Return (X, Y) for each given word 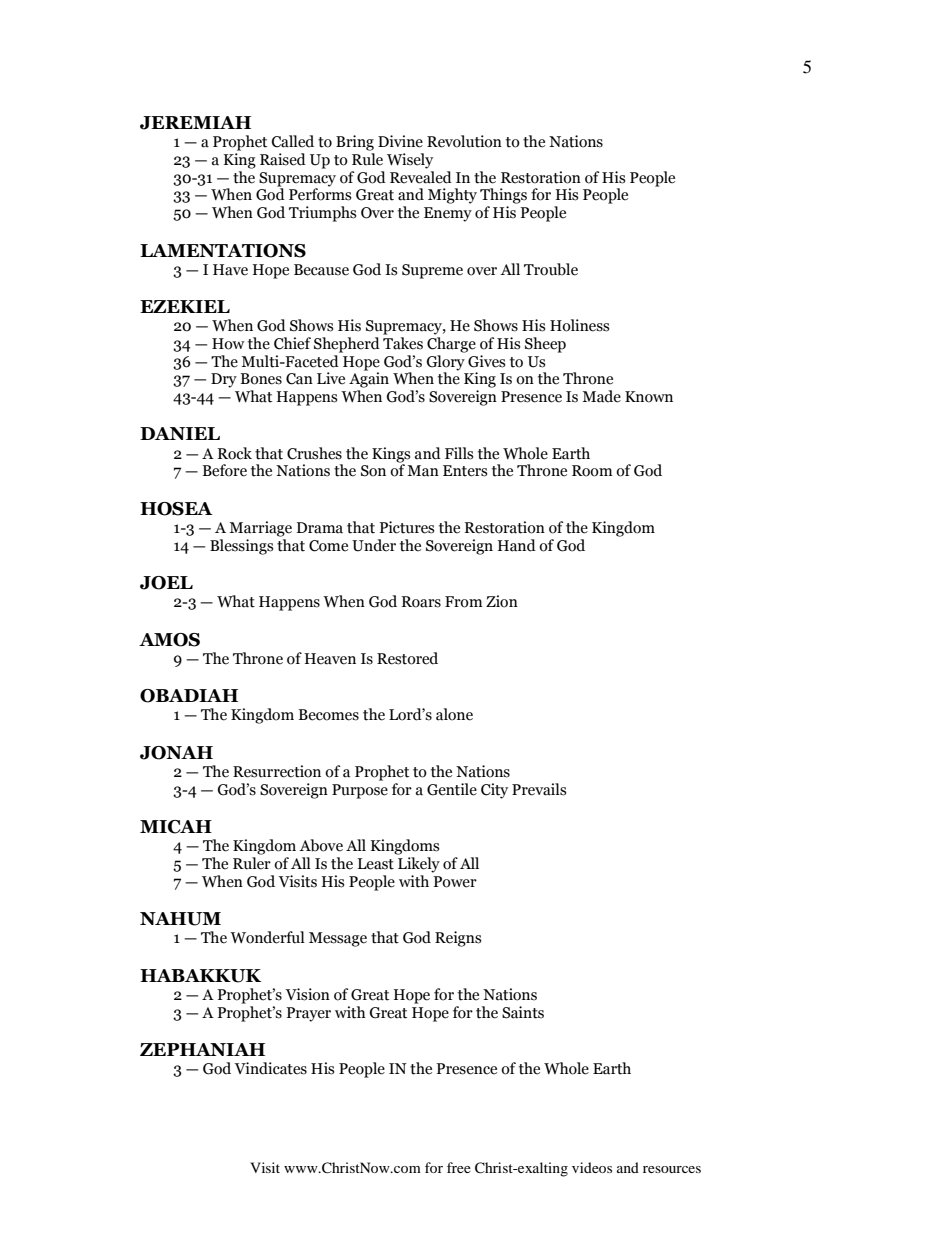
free (459, 1167)
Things (503, 196)
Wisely (410, 161)
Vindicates (270, 1068)
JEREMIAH (195, 123)
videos (592, 1167)
